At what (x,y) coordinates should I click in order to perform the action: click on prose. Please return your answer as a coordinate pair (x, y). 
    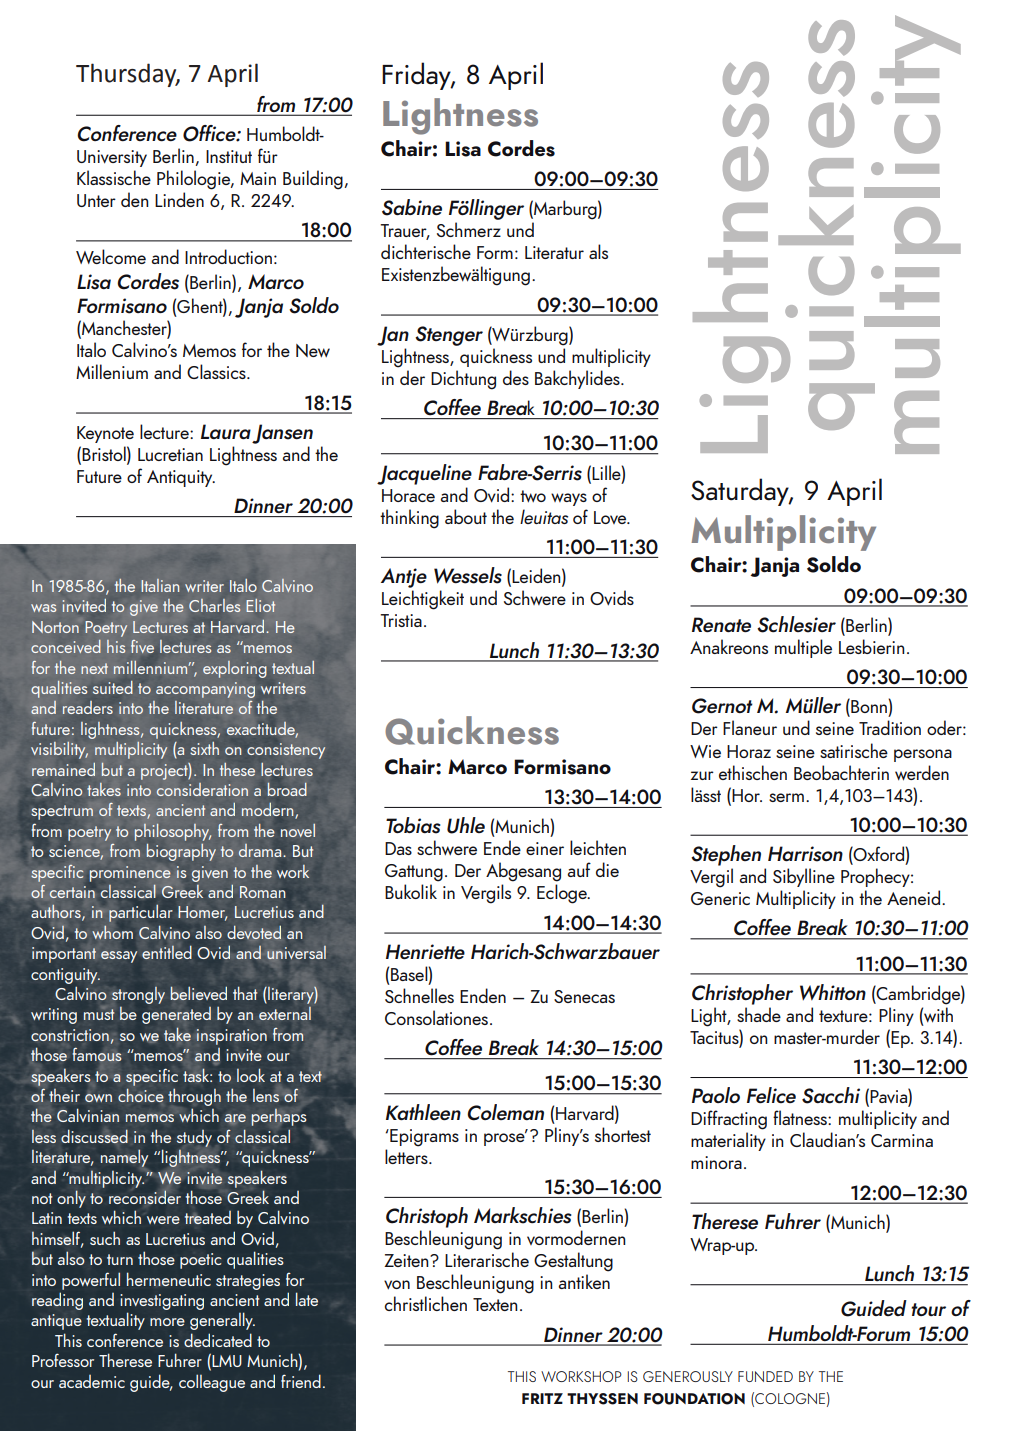
    Looking at the image, I should click on (505, 1138).
